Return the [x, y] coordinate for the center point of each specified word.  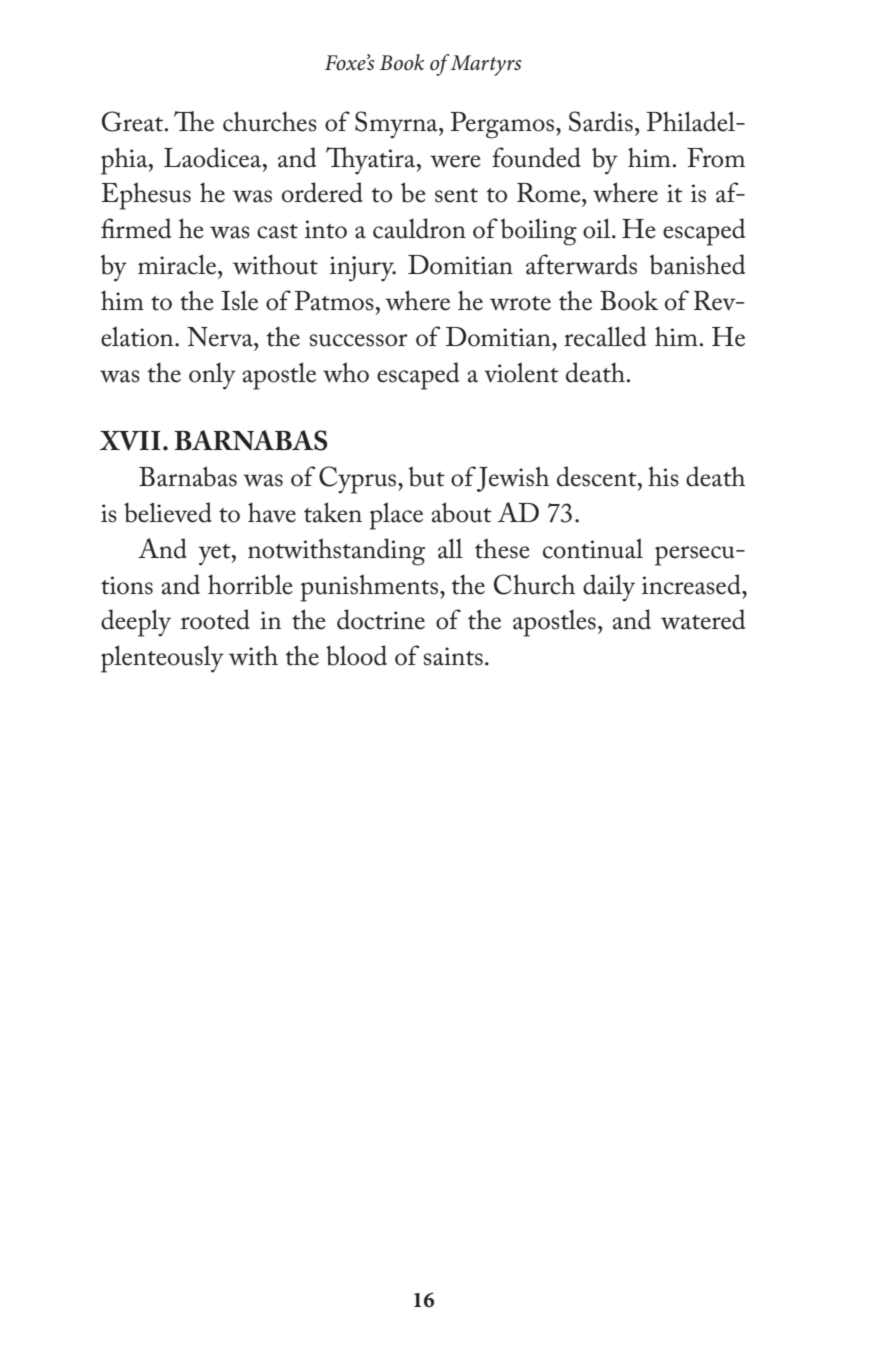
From [716, 158]
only [212, 376]
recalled [605, 336]
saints [453, 656]
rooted [215, 619]
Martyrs [486, 65]
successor [359, 340]
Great [134, 121]
